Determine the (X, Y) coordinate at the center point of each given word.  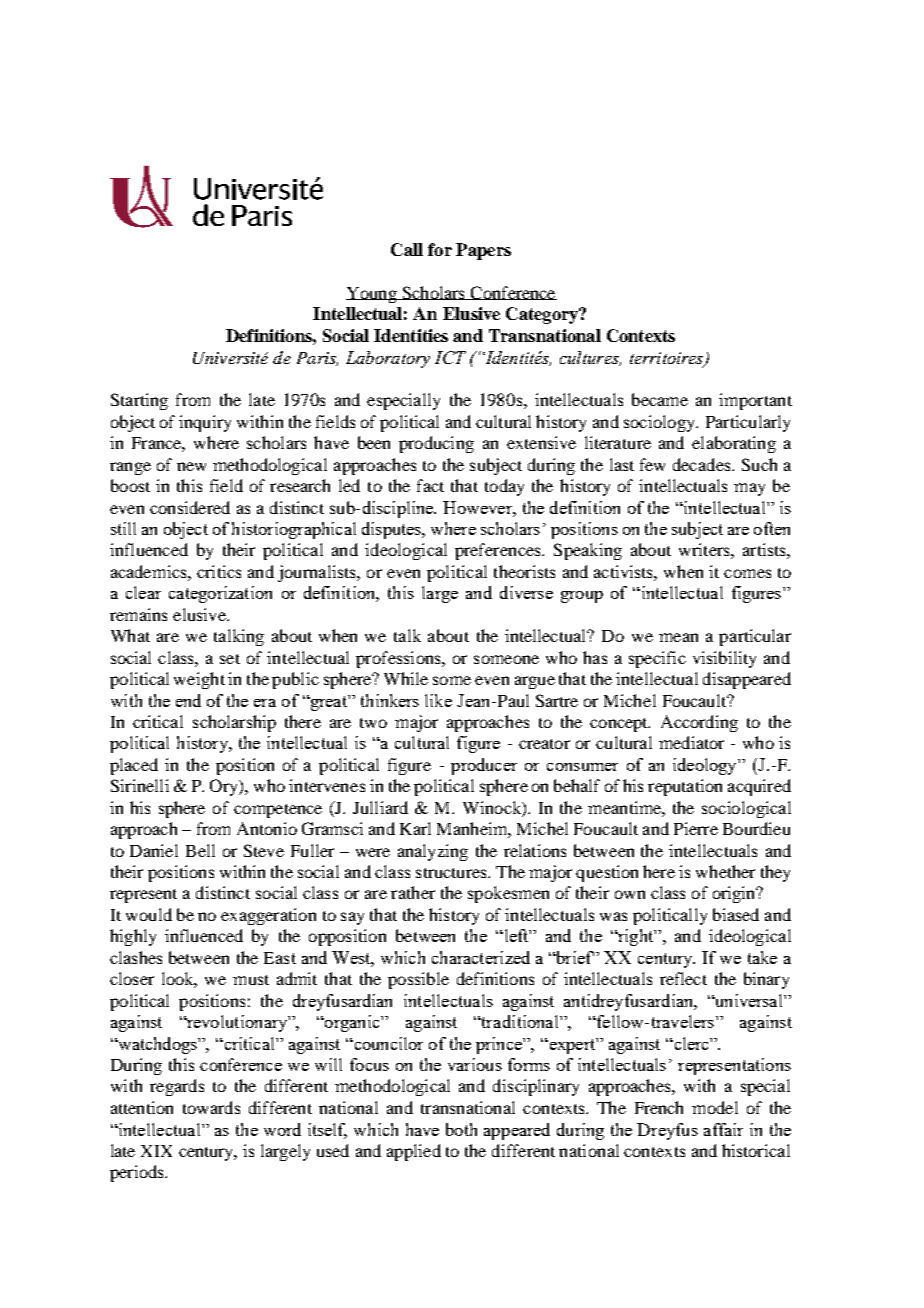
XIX (156, 1151)
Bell (200, 850)
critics (219, 571)
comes (747, 573)
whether (725, 871)
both (461, 1129)
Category (543, 315)
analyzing (433, 852)
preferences (499, 551)
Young (372, 295)
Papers (483, 251)
